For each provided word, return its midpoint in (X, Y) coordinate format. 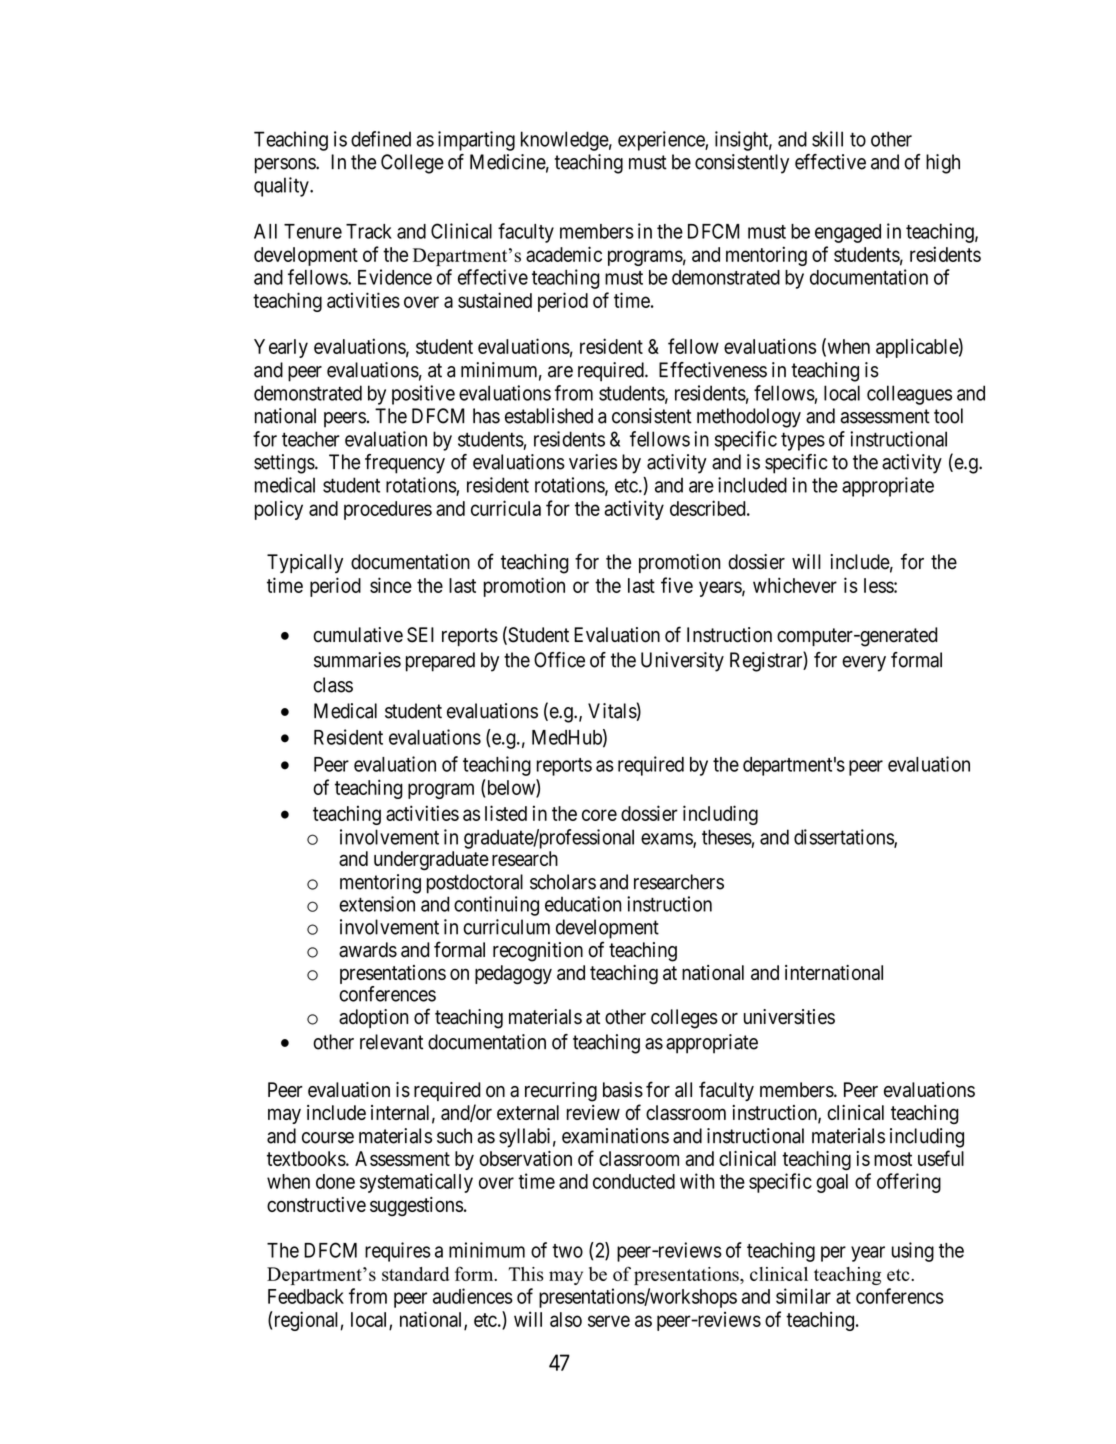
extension (377, 904)
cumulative (358, 635)
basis (623, 1090)
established (549, 416)
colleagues (909, 395)
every (864, 664)
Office (559, 660)
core (599, 815)
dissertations (844, 838)
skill (827, 139)
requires (398, 1252)
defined (381, 139)
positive (423, 395)
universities (789, 1017)
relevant (391, 1042)
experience (662, 141)
